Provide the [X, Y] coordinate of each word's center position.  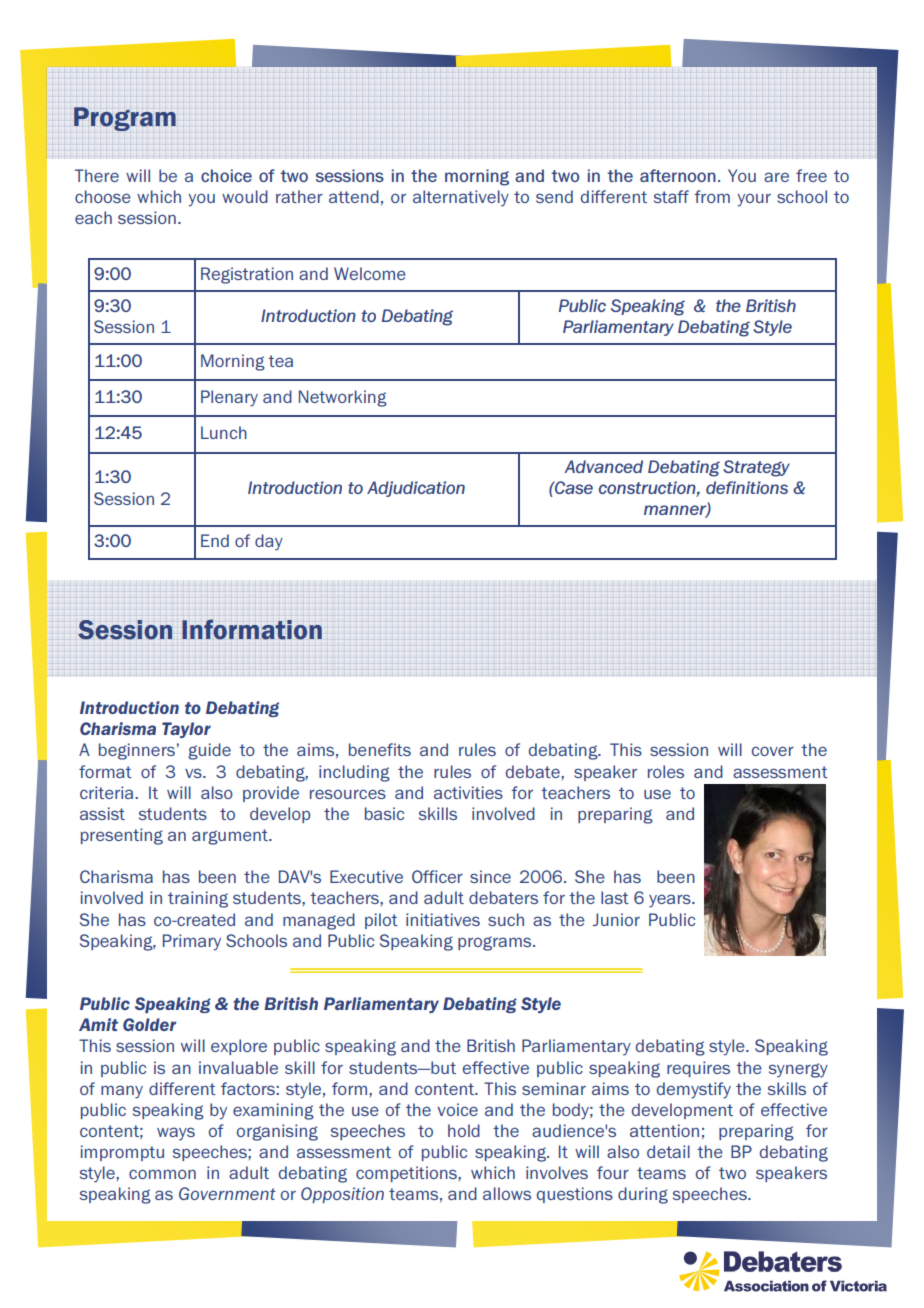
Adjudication [416, 489]
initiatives [443, 919]
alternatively [461, 198]
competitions [407, 1174]
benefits [380, 749]
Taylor [186, 730]
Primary [192, 942]
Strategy [756, 468]
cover [773, 751]
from [712, 196]
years [671, 901]
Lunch [224, 432]
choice [226, 175]
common [162, 1174]
